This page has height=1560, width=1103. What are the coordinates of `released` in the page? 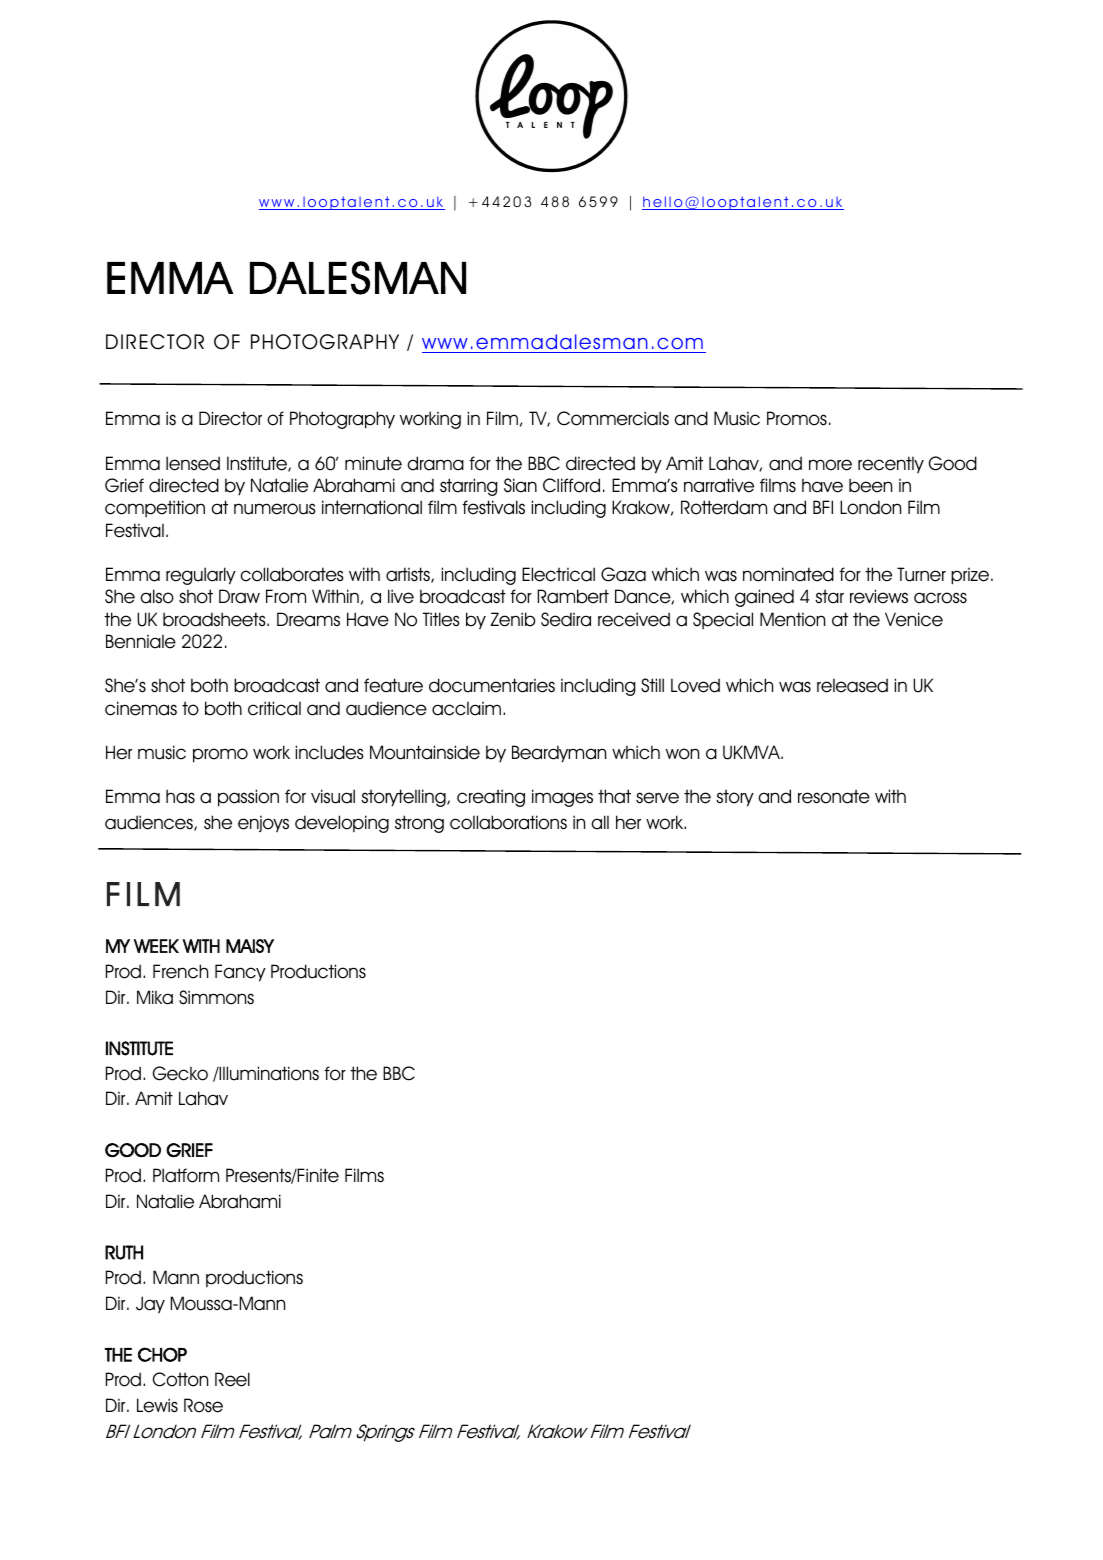 It's located at (852, 685).
